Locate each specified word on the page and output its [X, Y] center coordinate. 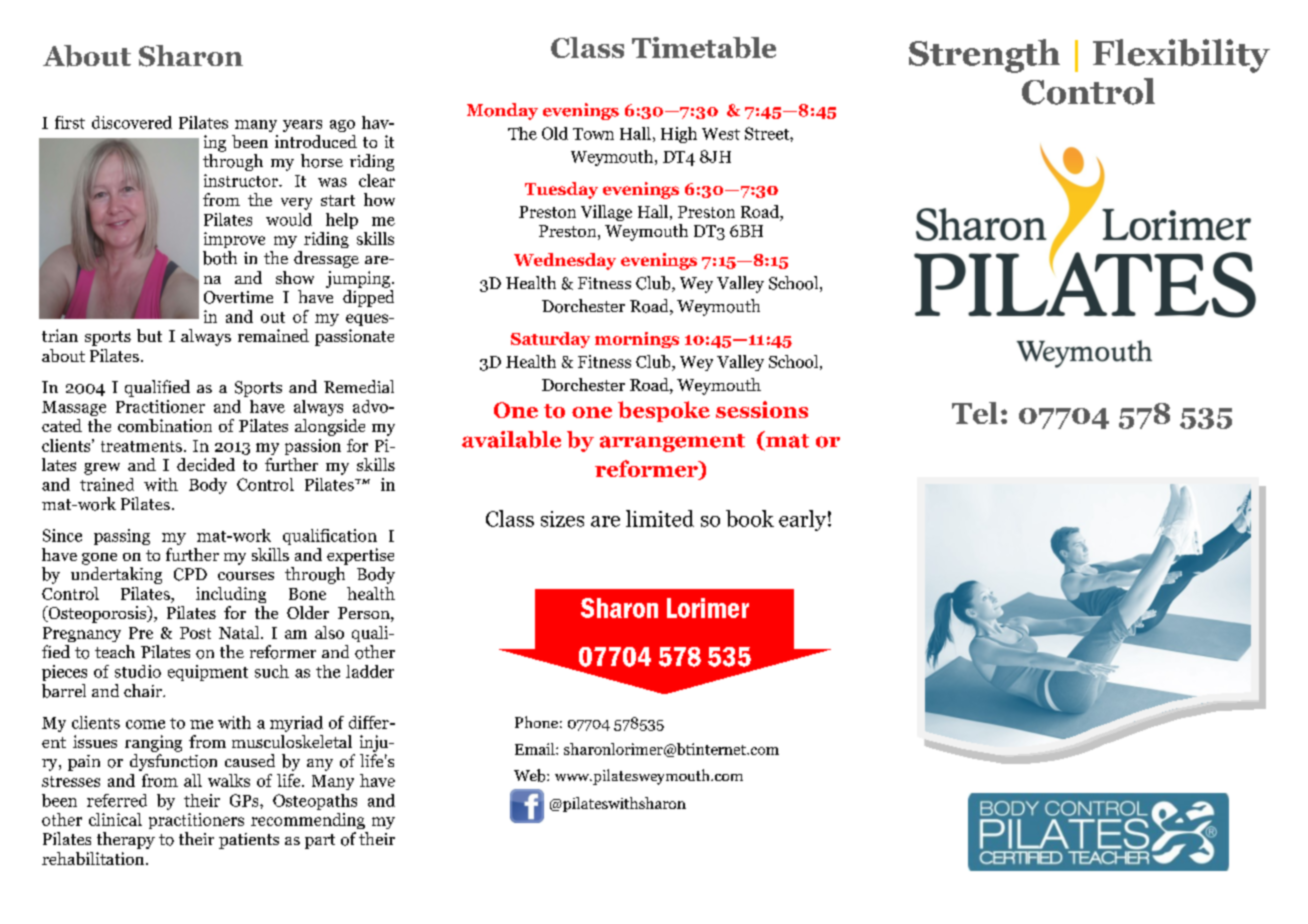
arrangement [672, 443]
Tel [975, 413]
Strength [984, 56]
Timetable [704, 47]
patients [249, 841]
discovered [132, 122]
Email [536, 749]
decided [206, 464]
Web [531, 775]
